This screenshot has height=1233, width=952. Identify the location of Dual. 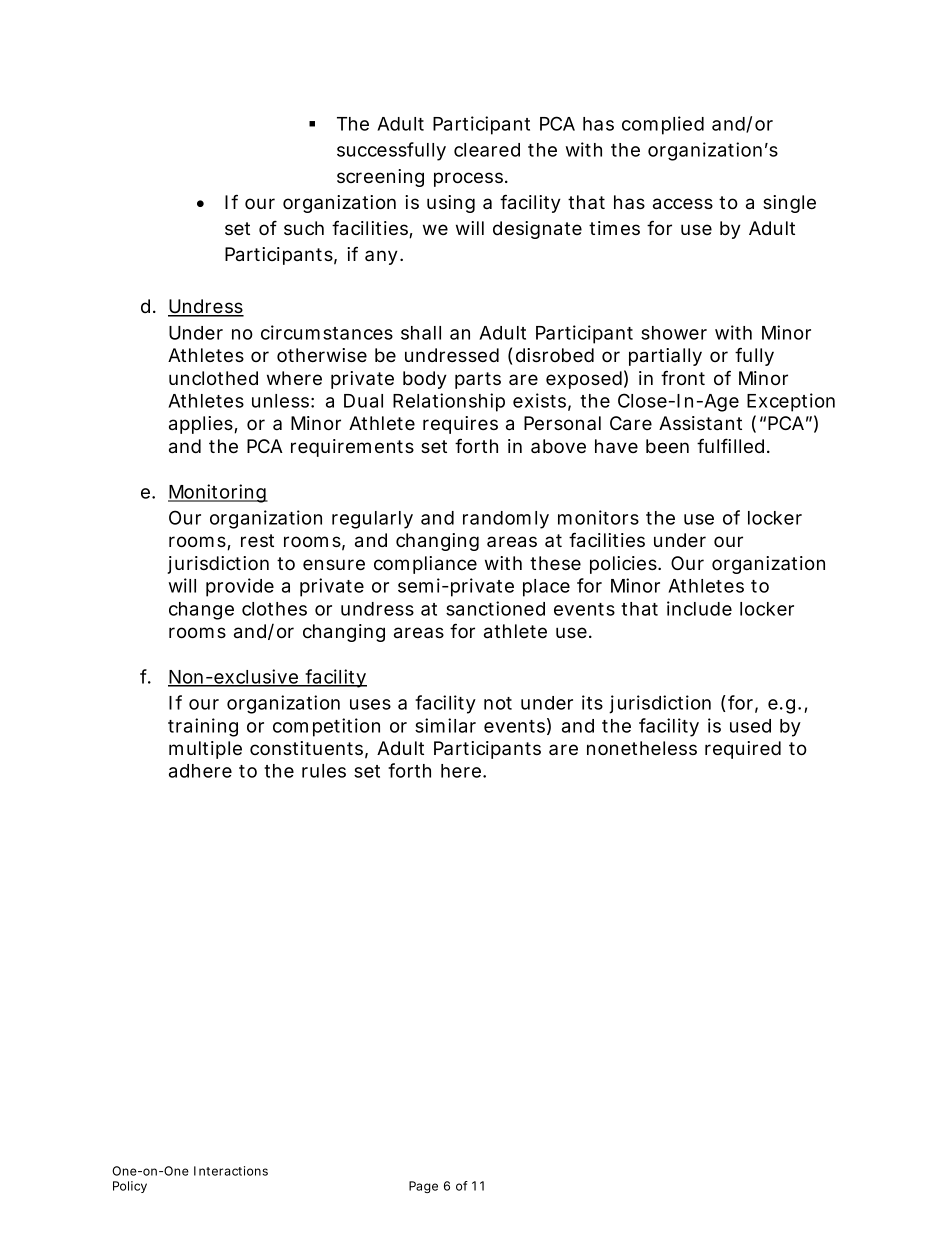
(363, 401).
